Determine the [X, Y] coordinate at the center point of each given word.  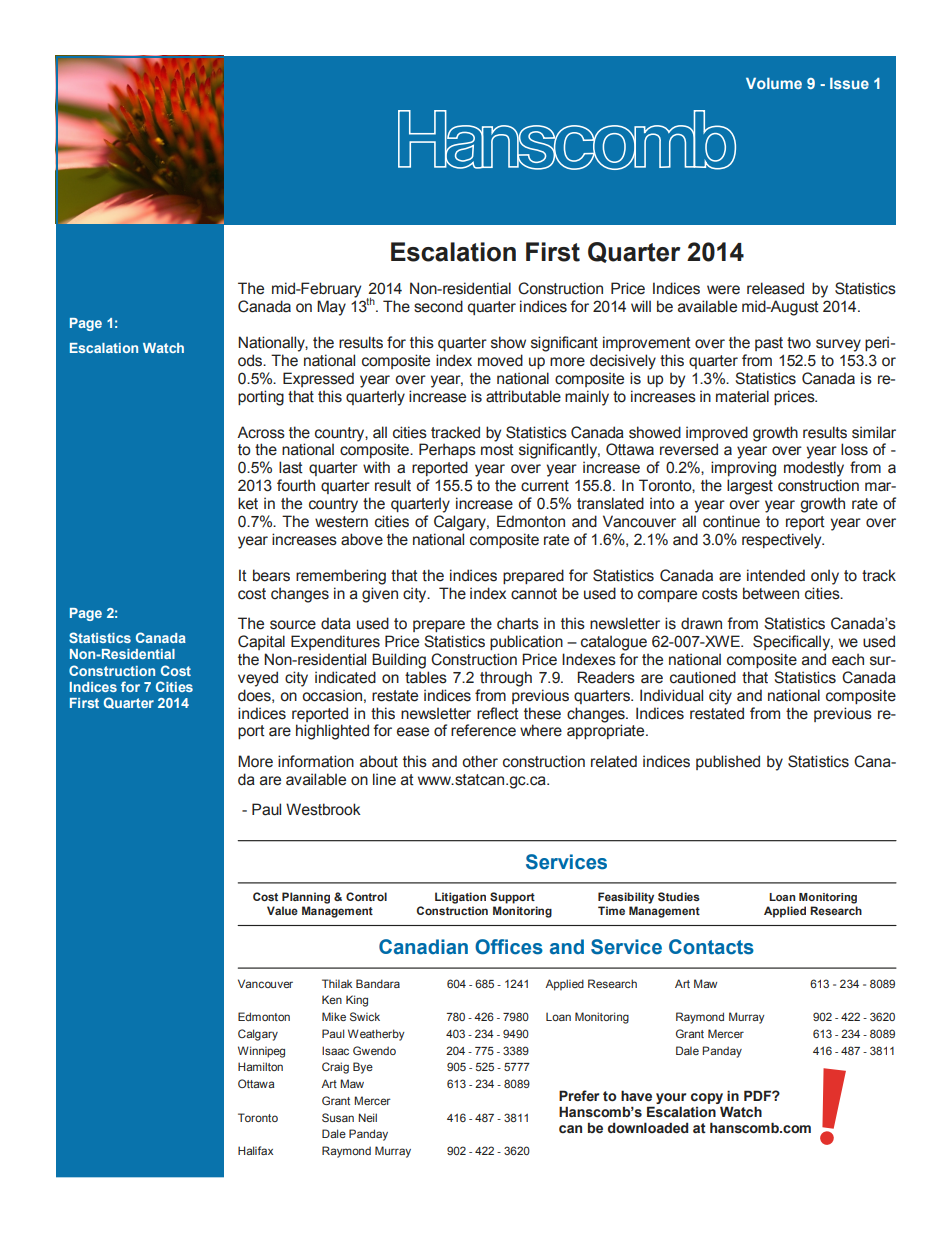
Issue [849, 83]
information [316, 761]
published [728, 762]
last [291, 467]
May [331, 308]
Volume [774, 83]
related [614, 761]
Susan [338, 1117]
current [545, 486]
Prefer [579, 1096]
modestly [814, 469]
